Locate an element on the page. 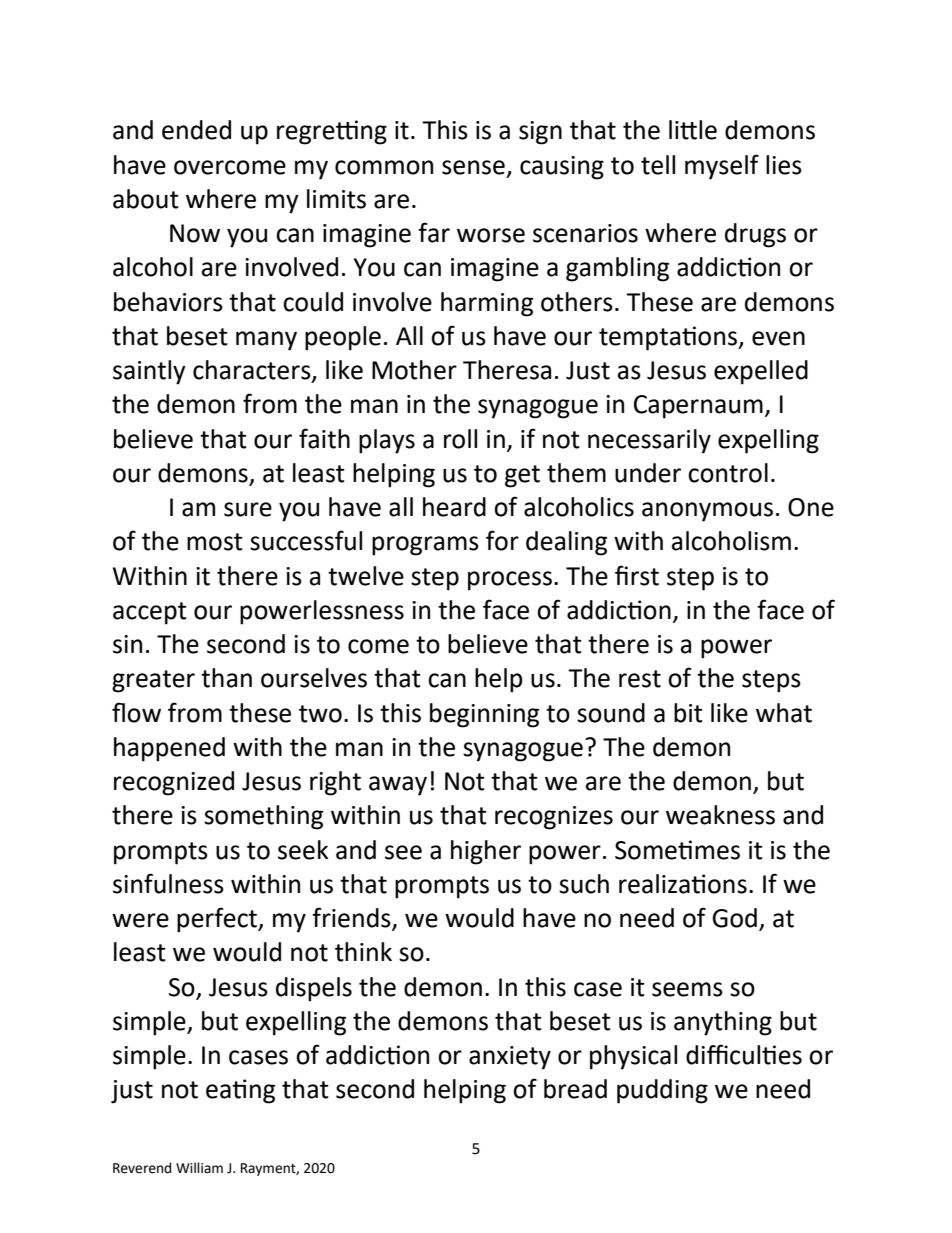 This page has height=1233, width=952. difficulties is located at coordinates (744, 1054).
